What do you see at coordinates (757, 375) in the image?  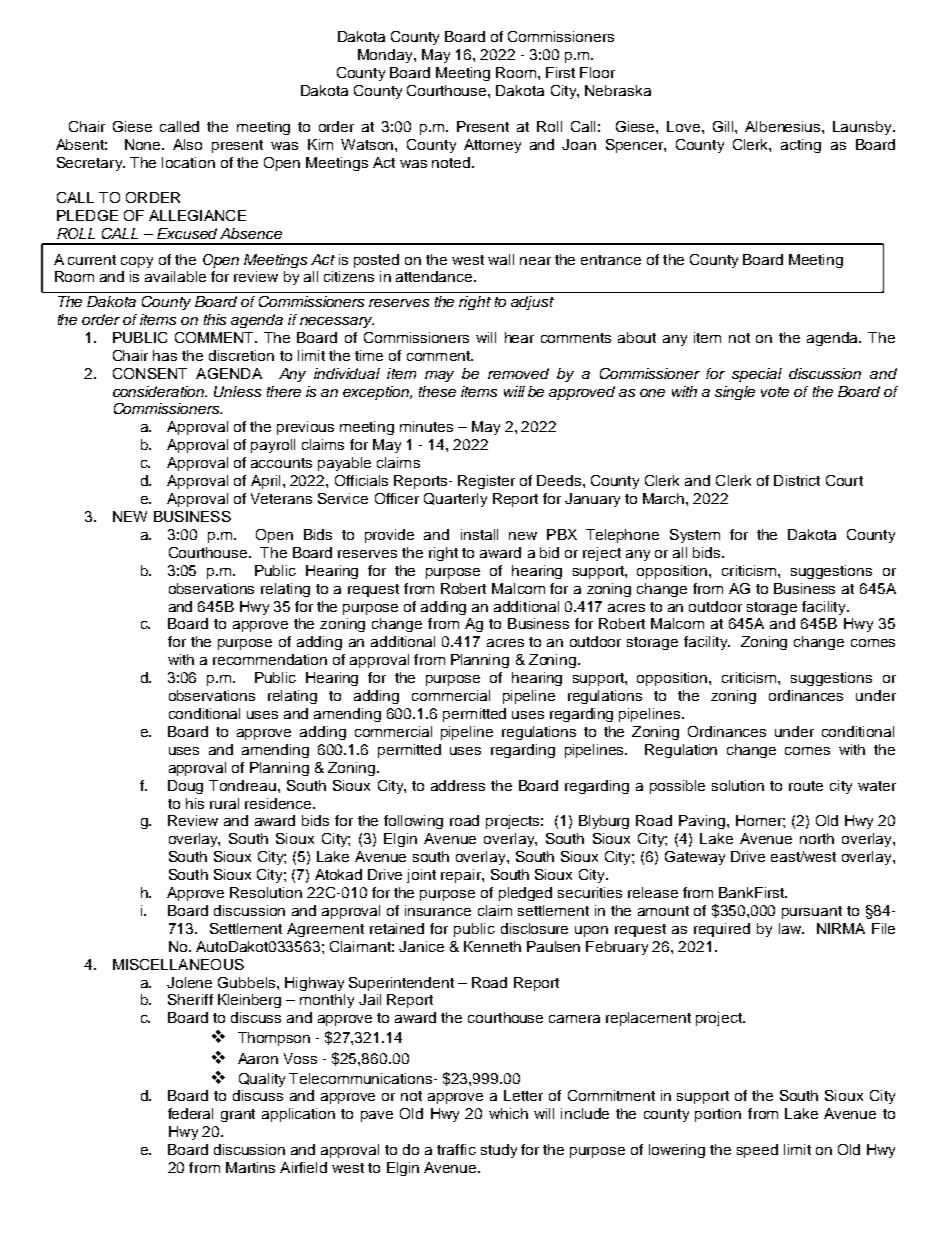 I see `special` at bounding box center [757, 375].
